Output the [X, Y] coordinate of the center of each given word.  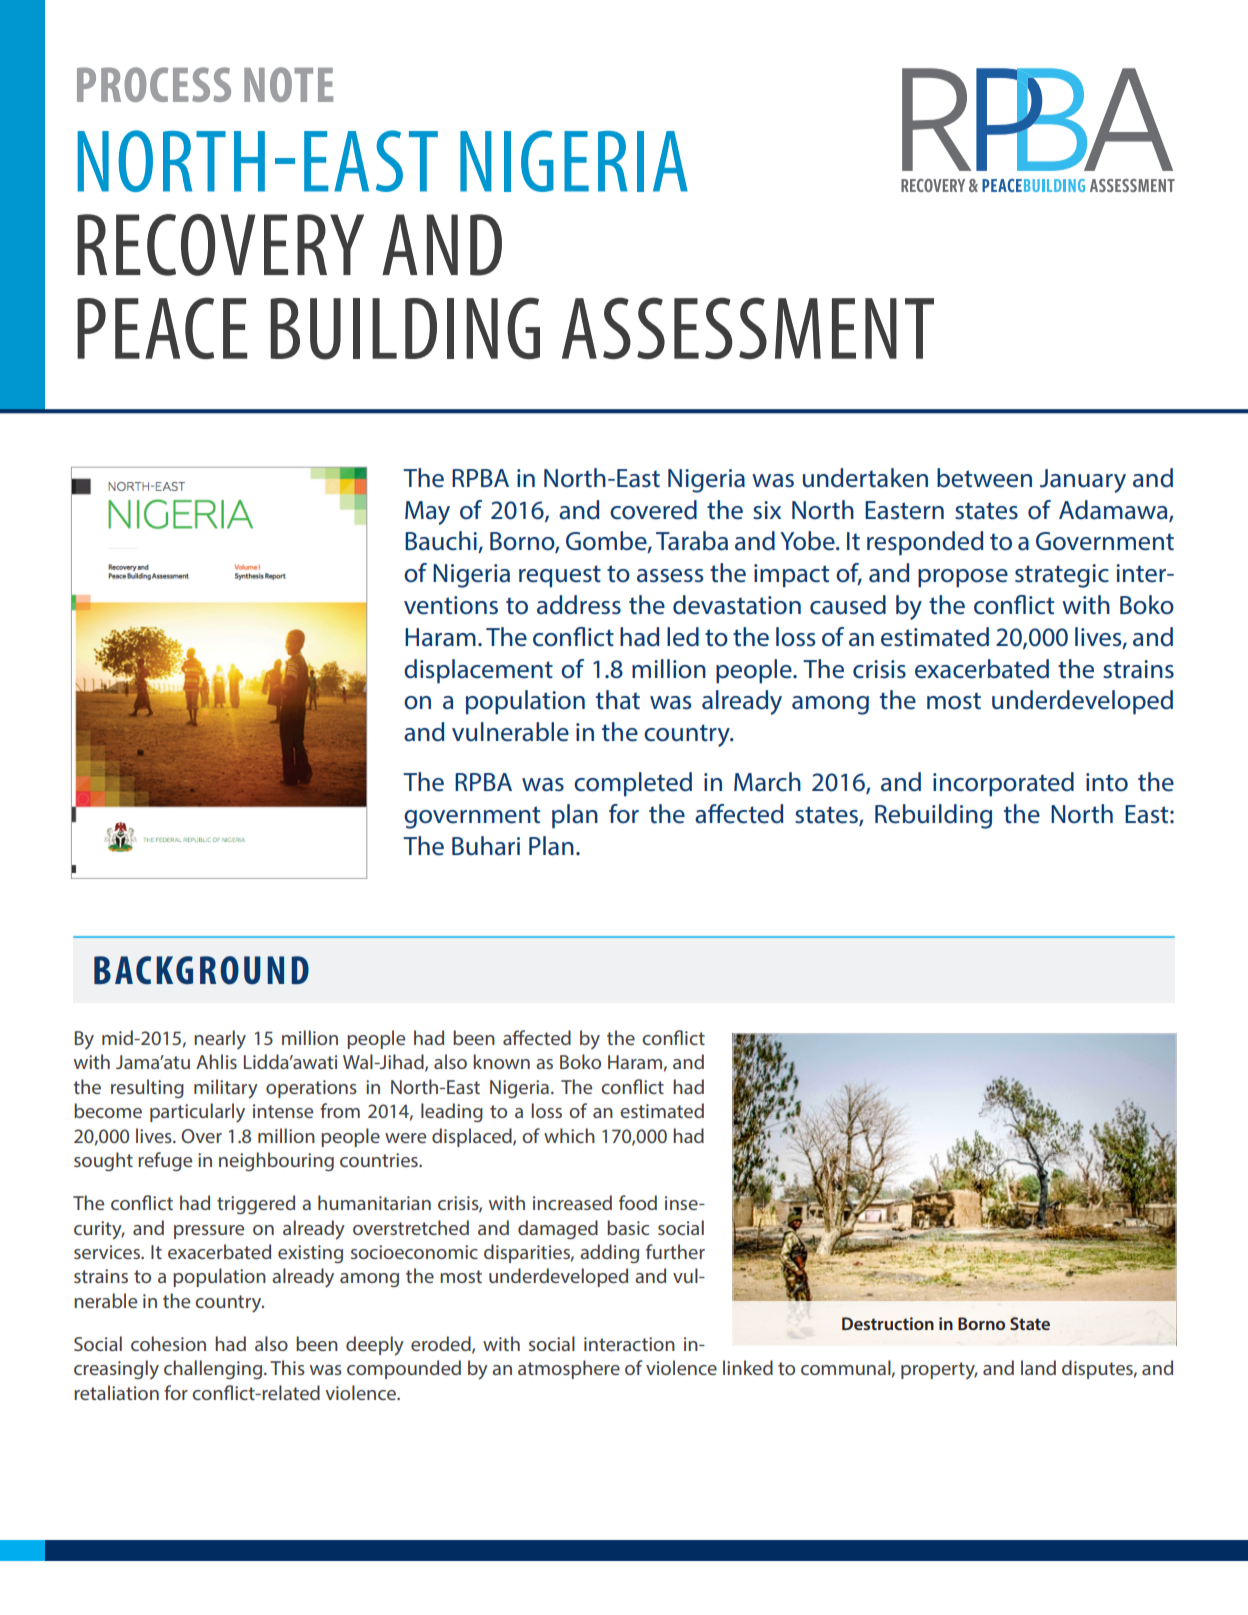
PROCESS [154, 84]
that [618, 700]
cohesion [168, 1343]
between [984, 478]
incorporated [1003, 784]
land [1038, 1367]
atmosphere [569, 1369]
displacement [478, 671]
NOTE [288, 84]
